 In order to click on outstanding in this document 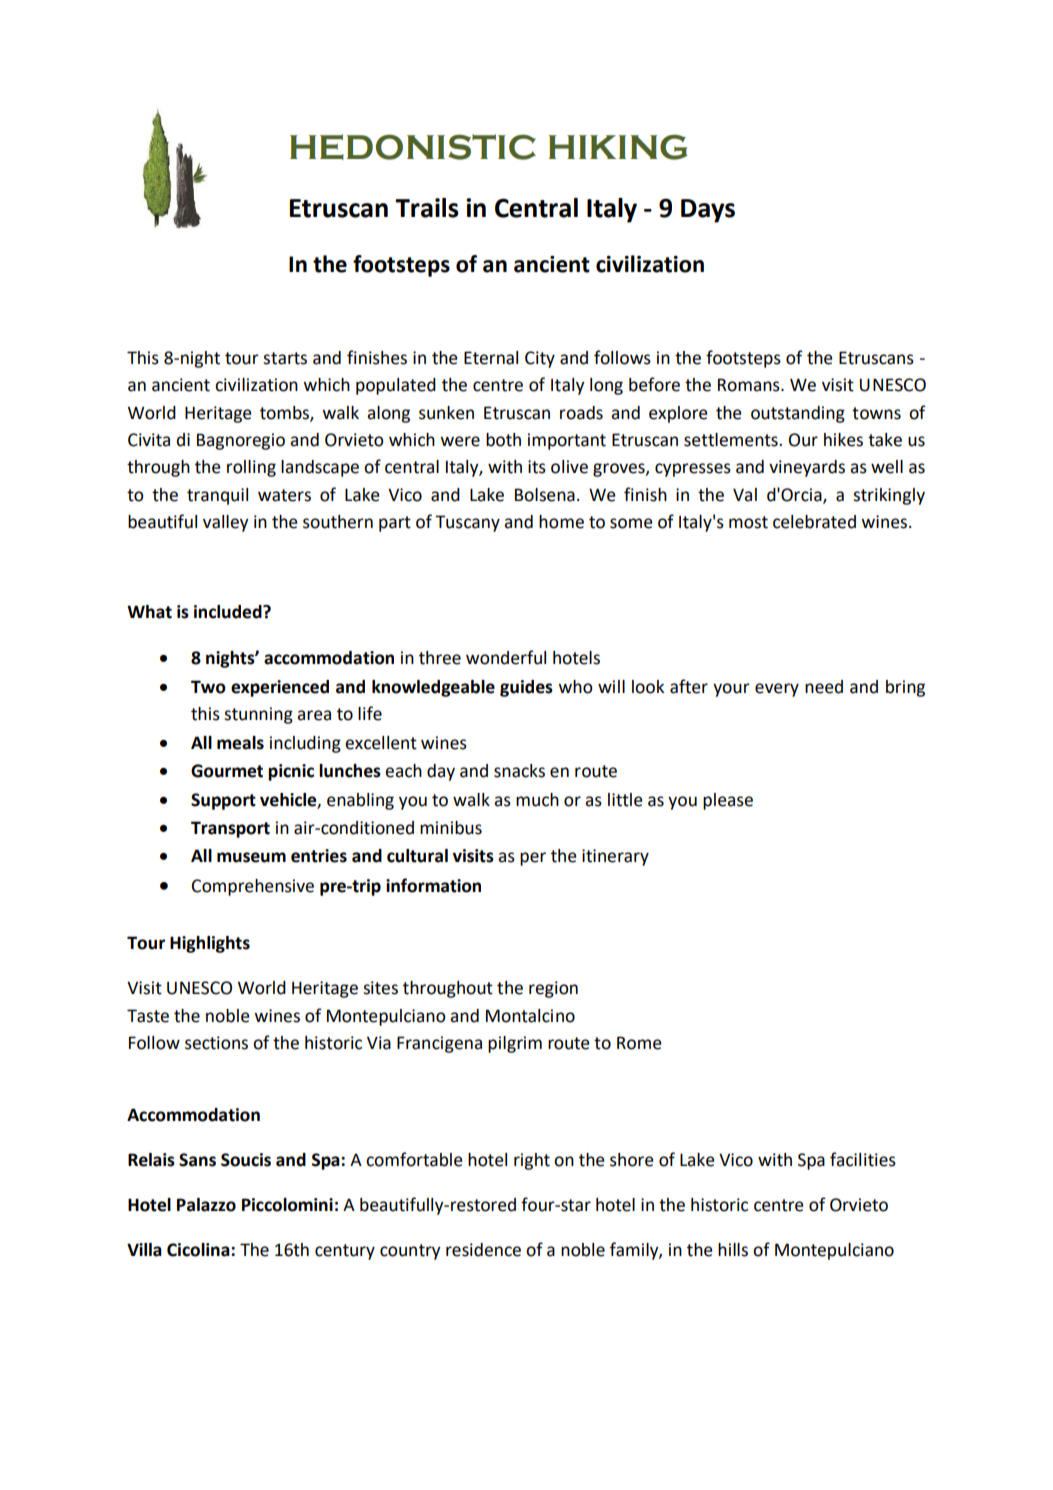, I will do `click(798, 414)`.
